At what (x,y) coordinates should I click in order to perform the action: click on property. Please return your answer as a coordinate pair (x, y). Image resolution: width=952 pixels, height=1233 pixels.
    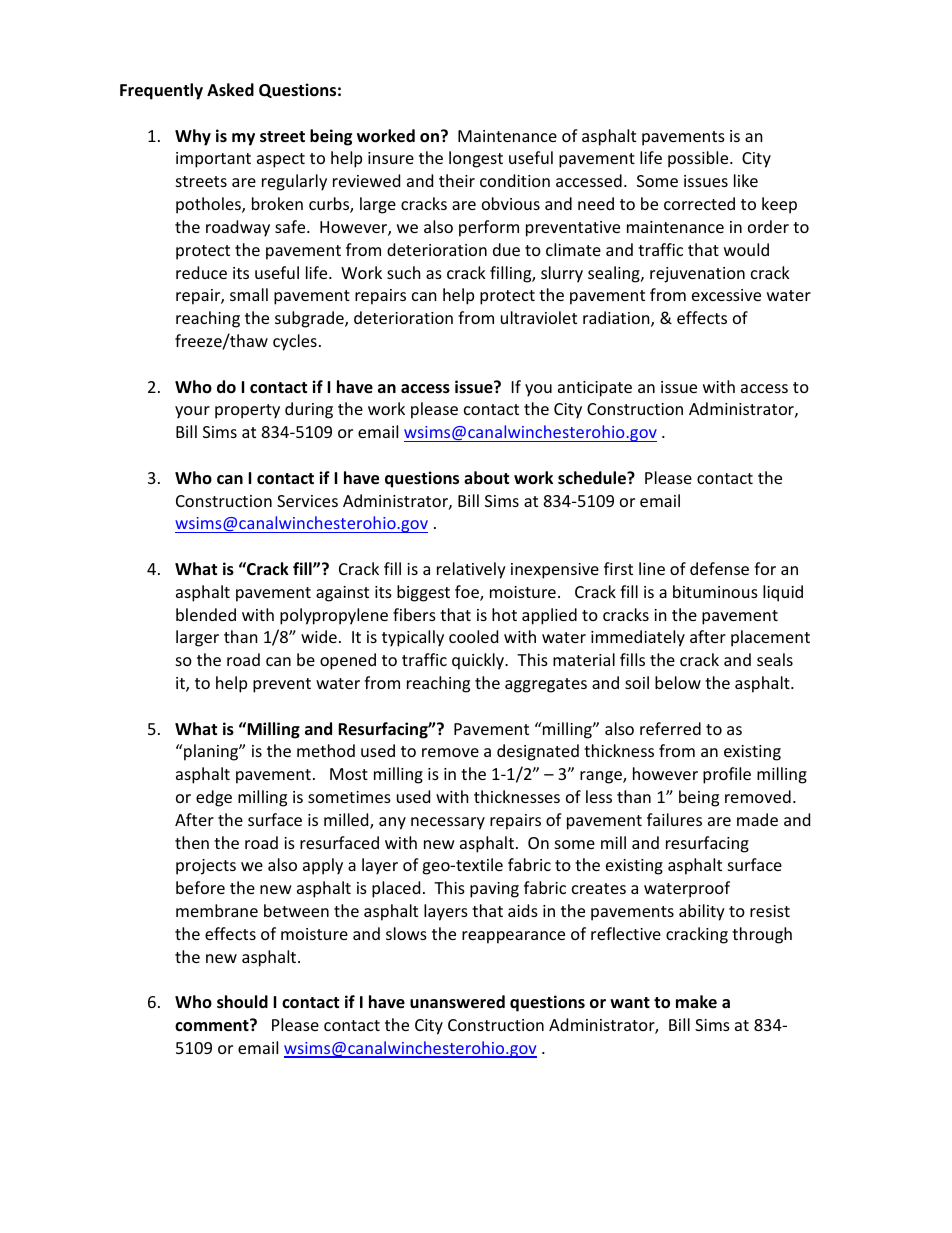
    Looking at the image, I should click on (247, 411).
